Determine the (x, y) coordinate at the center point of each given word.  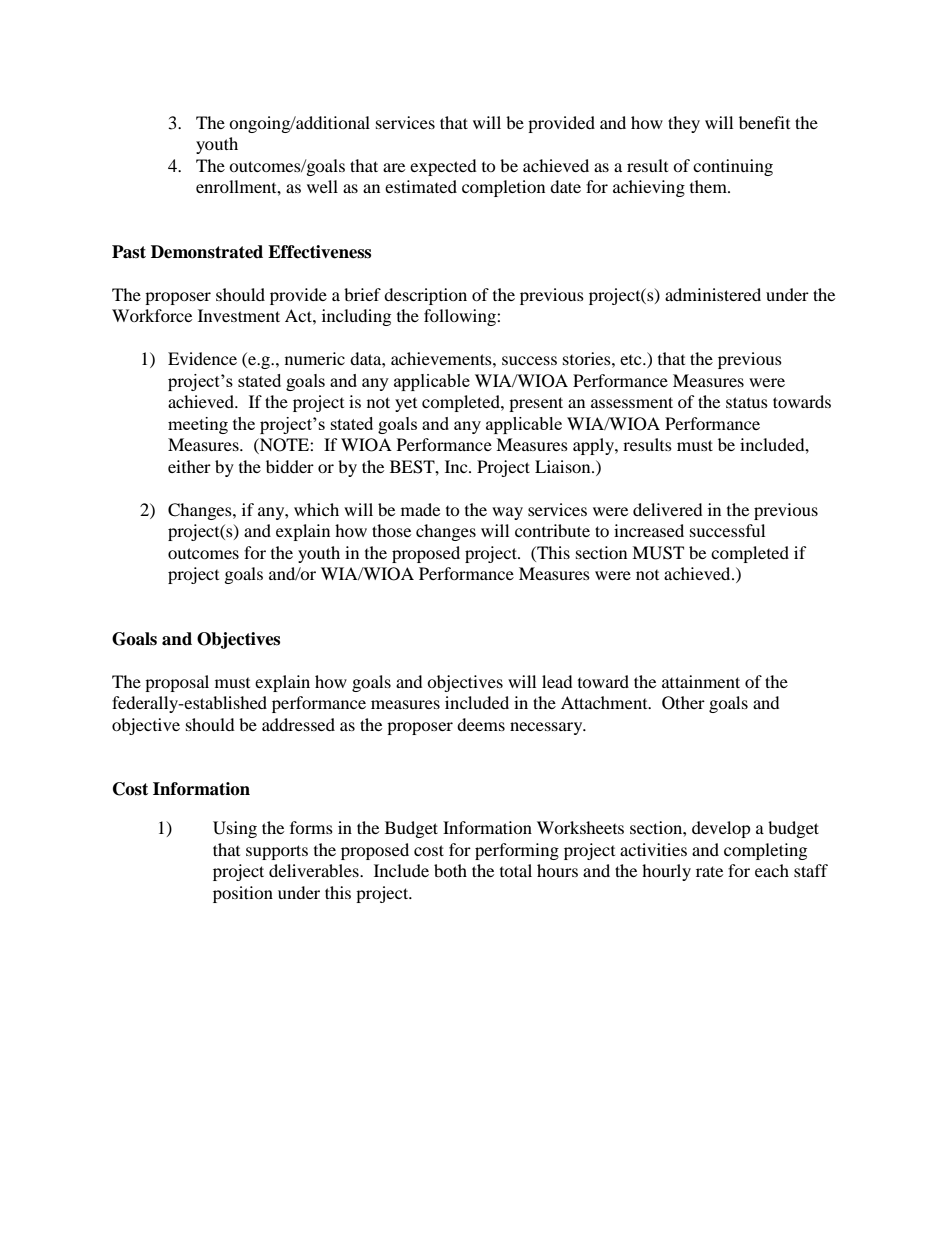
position (243, 894)
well (322, 186)
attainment (701, 681)
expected (443, 167)
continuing (733, 167)
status (747, 402)
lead (557, 681)
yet (406, 405)
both (450, 870)
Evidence (202, 358)
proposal (177, 683)
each (772, 870)
